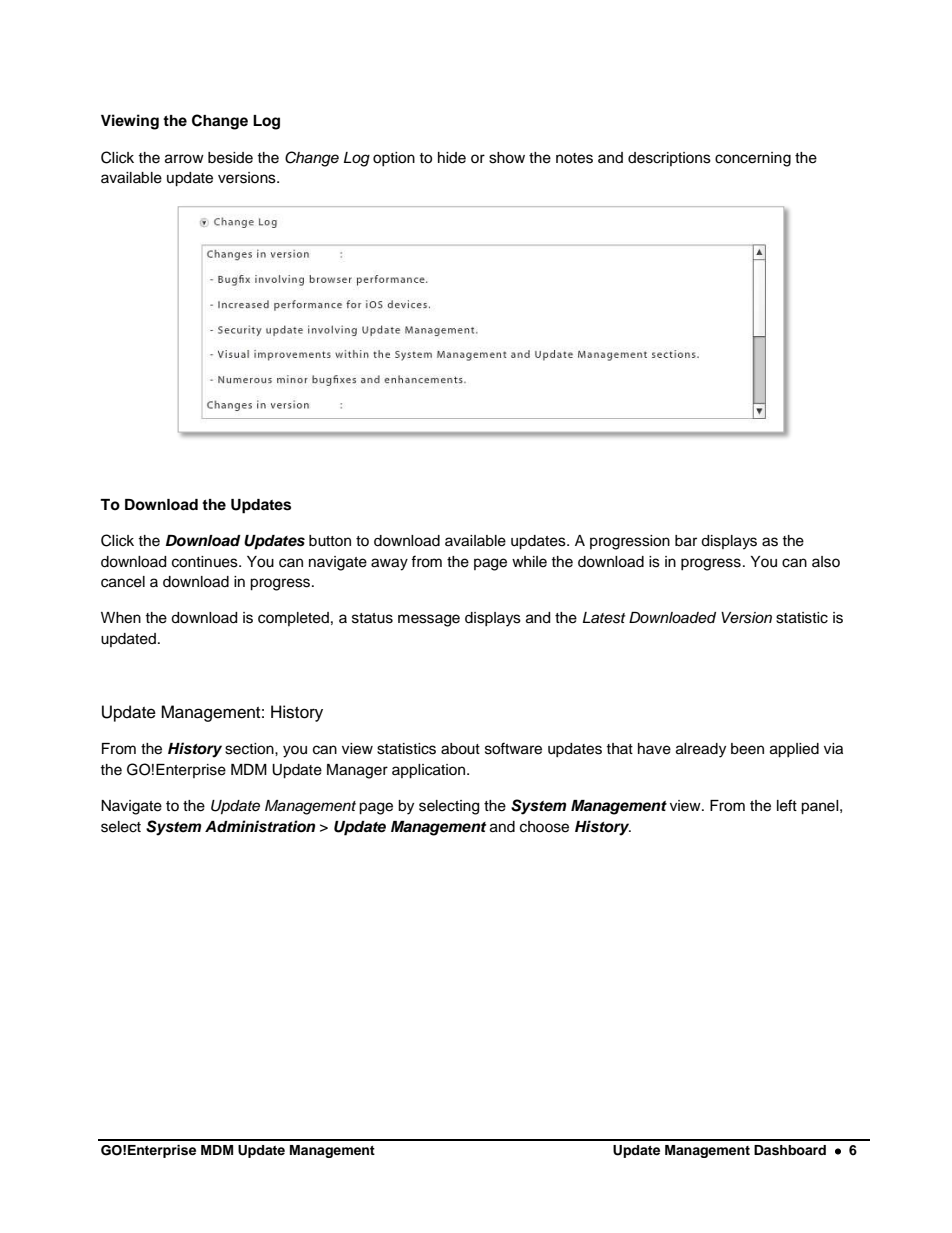  Describe the element at coordinates (230, 158) in the screenshot. I see `beside` at that location.
